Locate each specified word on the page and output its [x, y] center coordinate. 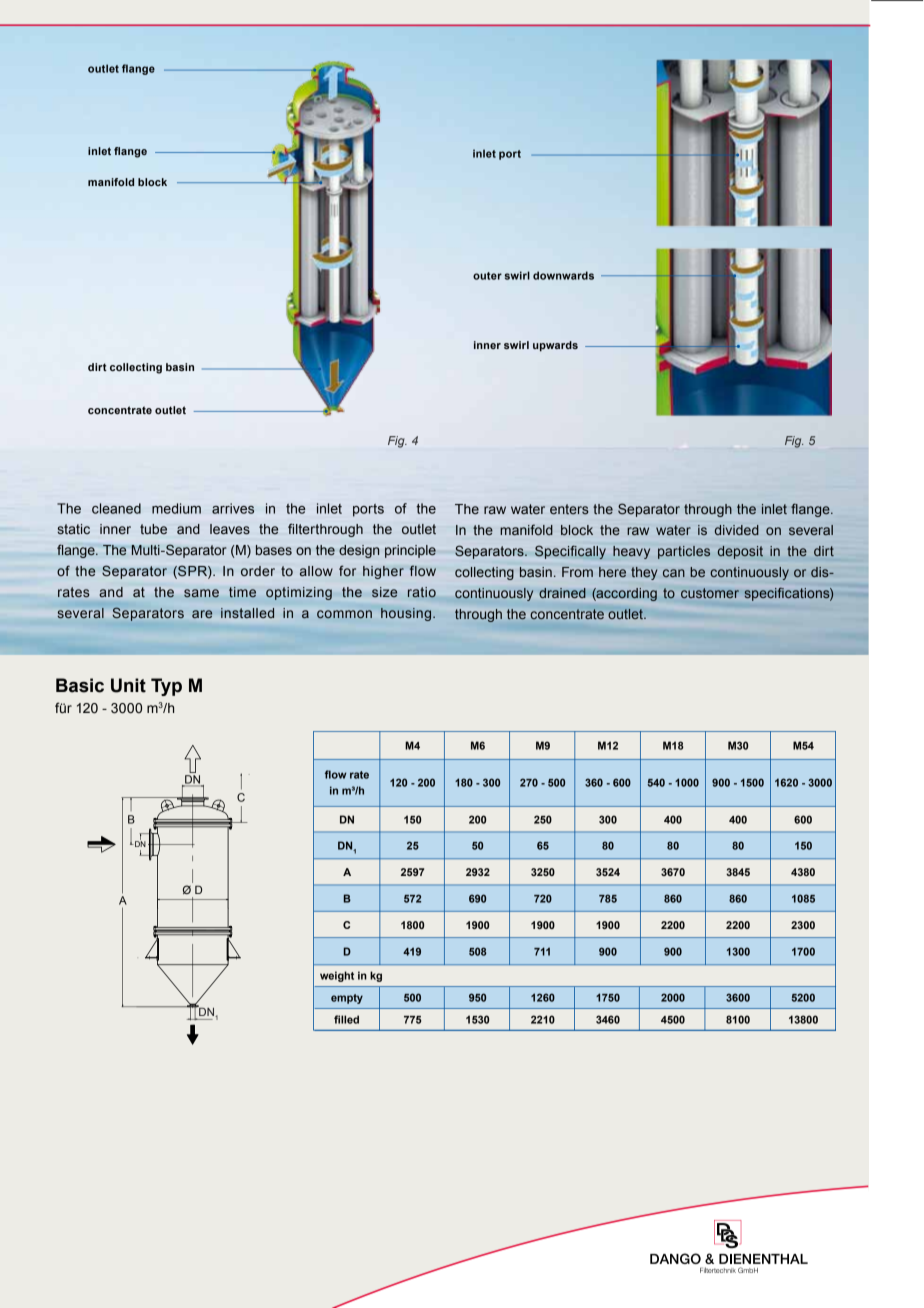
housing [407, 614]
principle [410, 551]
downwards [563, 275]
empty [347, 999]
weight [337, 976]
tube [153, 529]
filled [346, 1019]
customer [710, 593]
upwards [555, 346]
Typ [166, 687]
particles [684, 552]
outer [487, 276]
